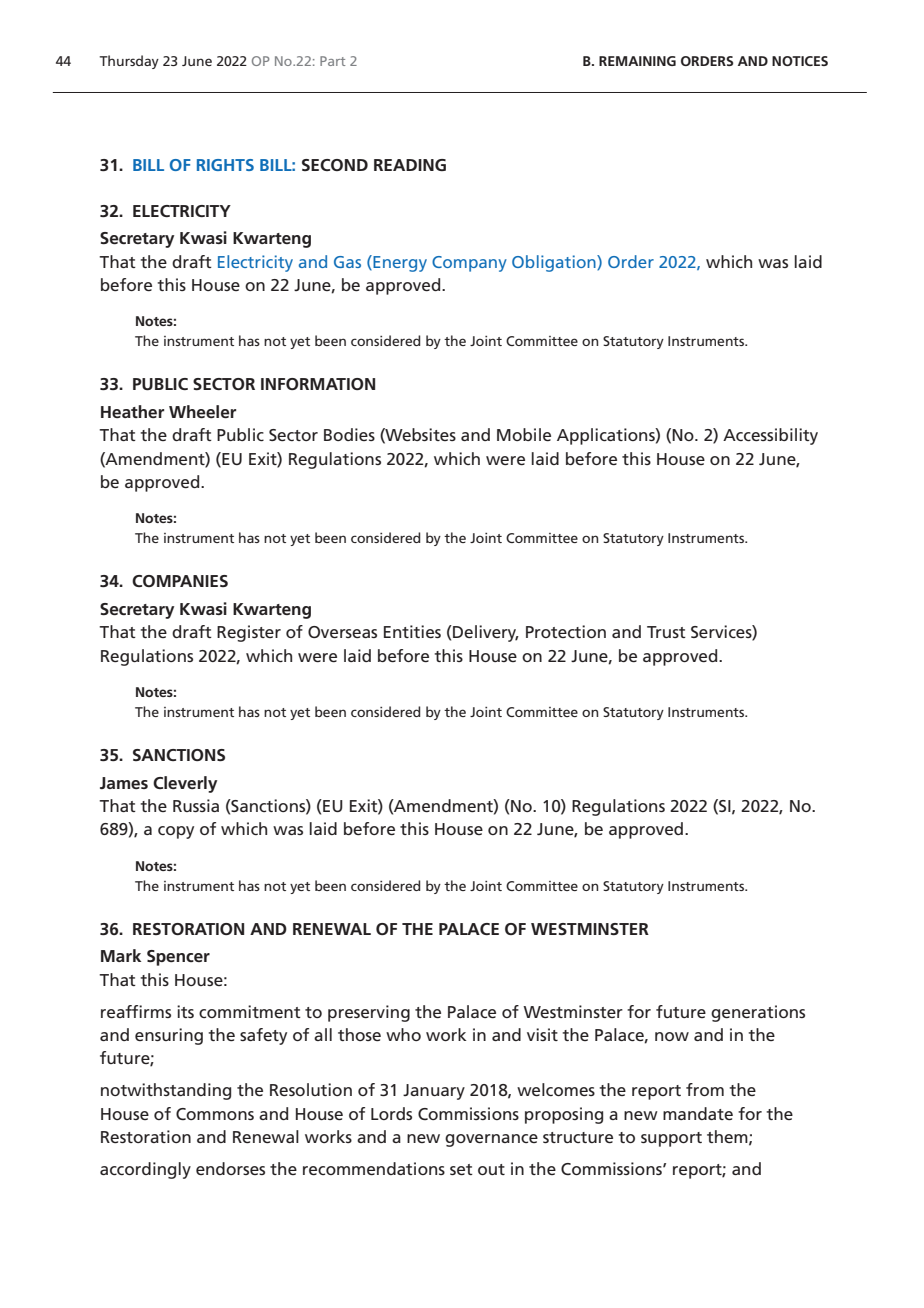 The image size is (924, 1308). Describe the element at coordinates (176, 832) in the screenshot. I see `copy` at that location.
